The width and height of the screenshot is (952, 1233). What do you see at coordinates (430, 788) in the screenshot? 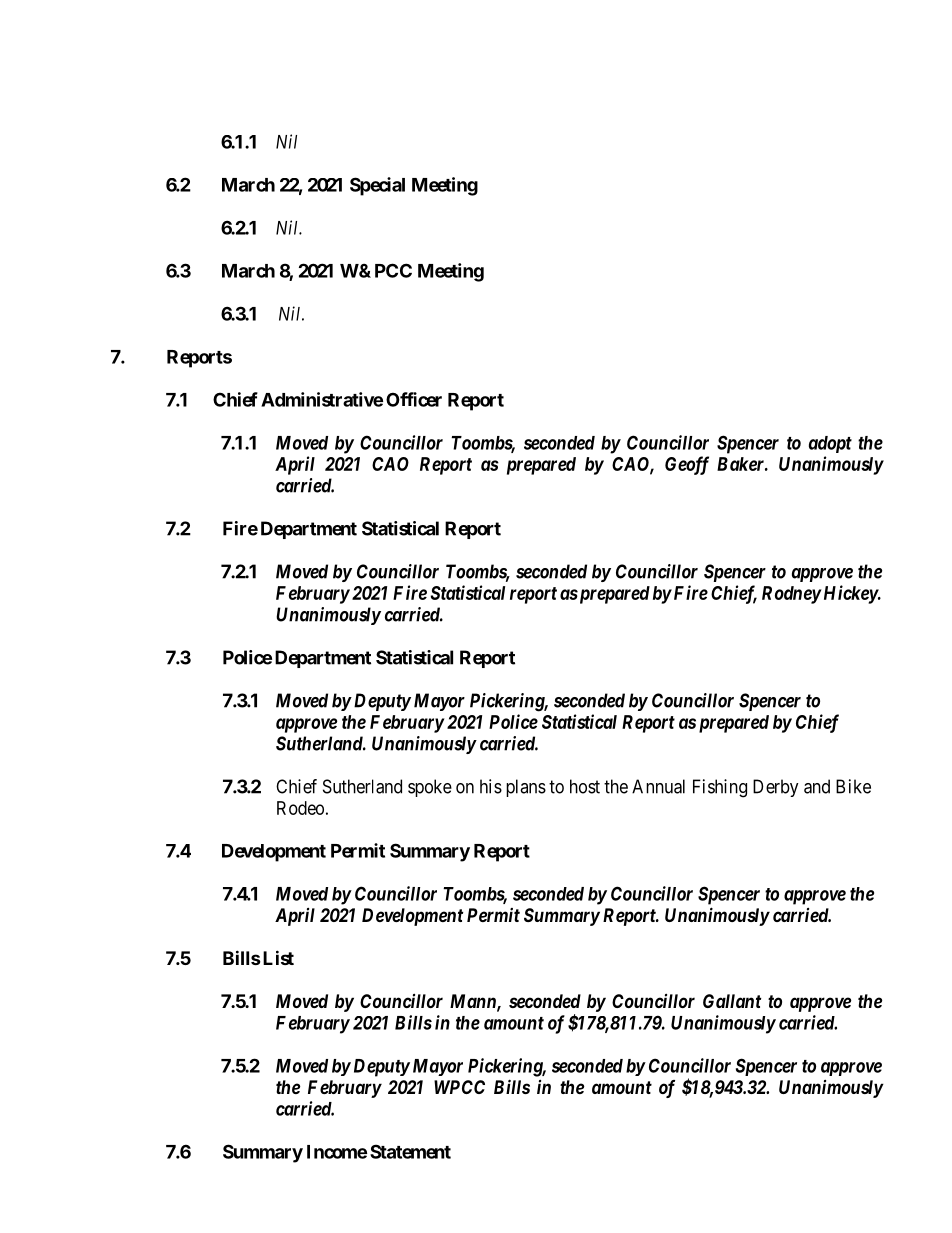
I see `spoke` at bounding box center [430, 788].
